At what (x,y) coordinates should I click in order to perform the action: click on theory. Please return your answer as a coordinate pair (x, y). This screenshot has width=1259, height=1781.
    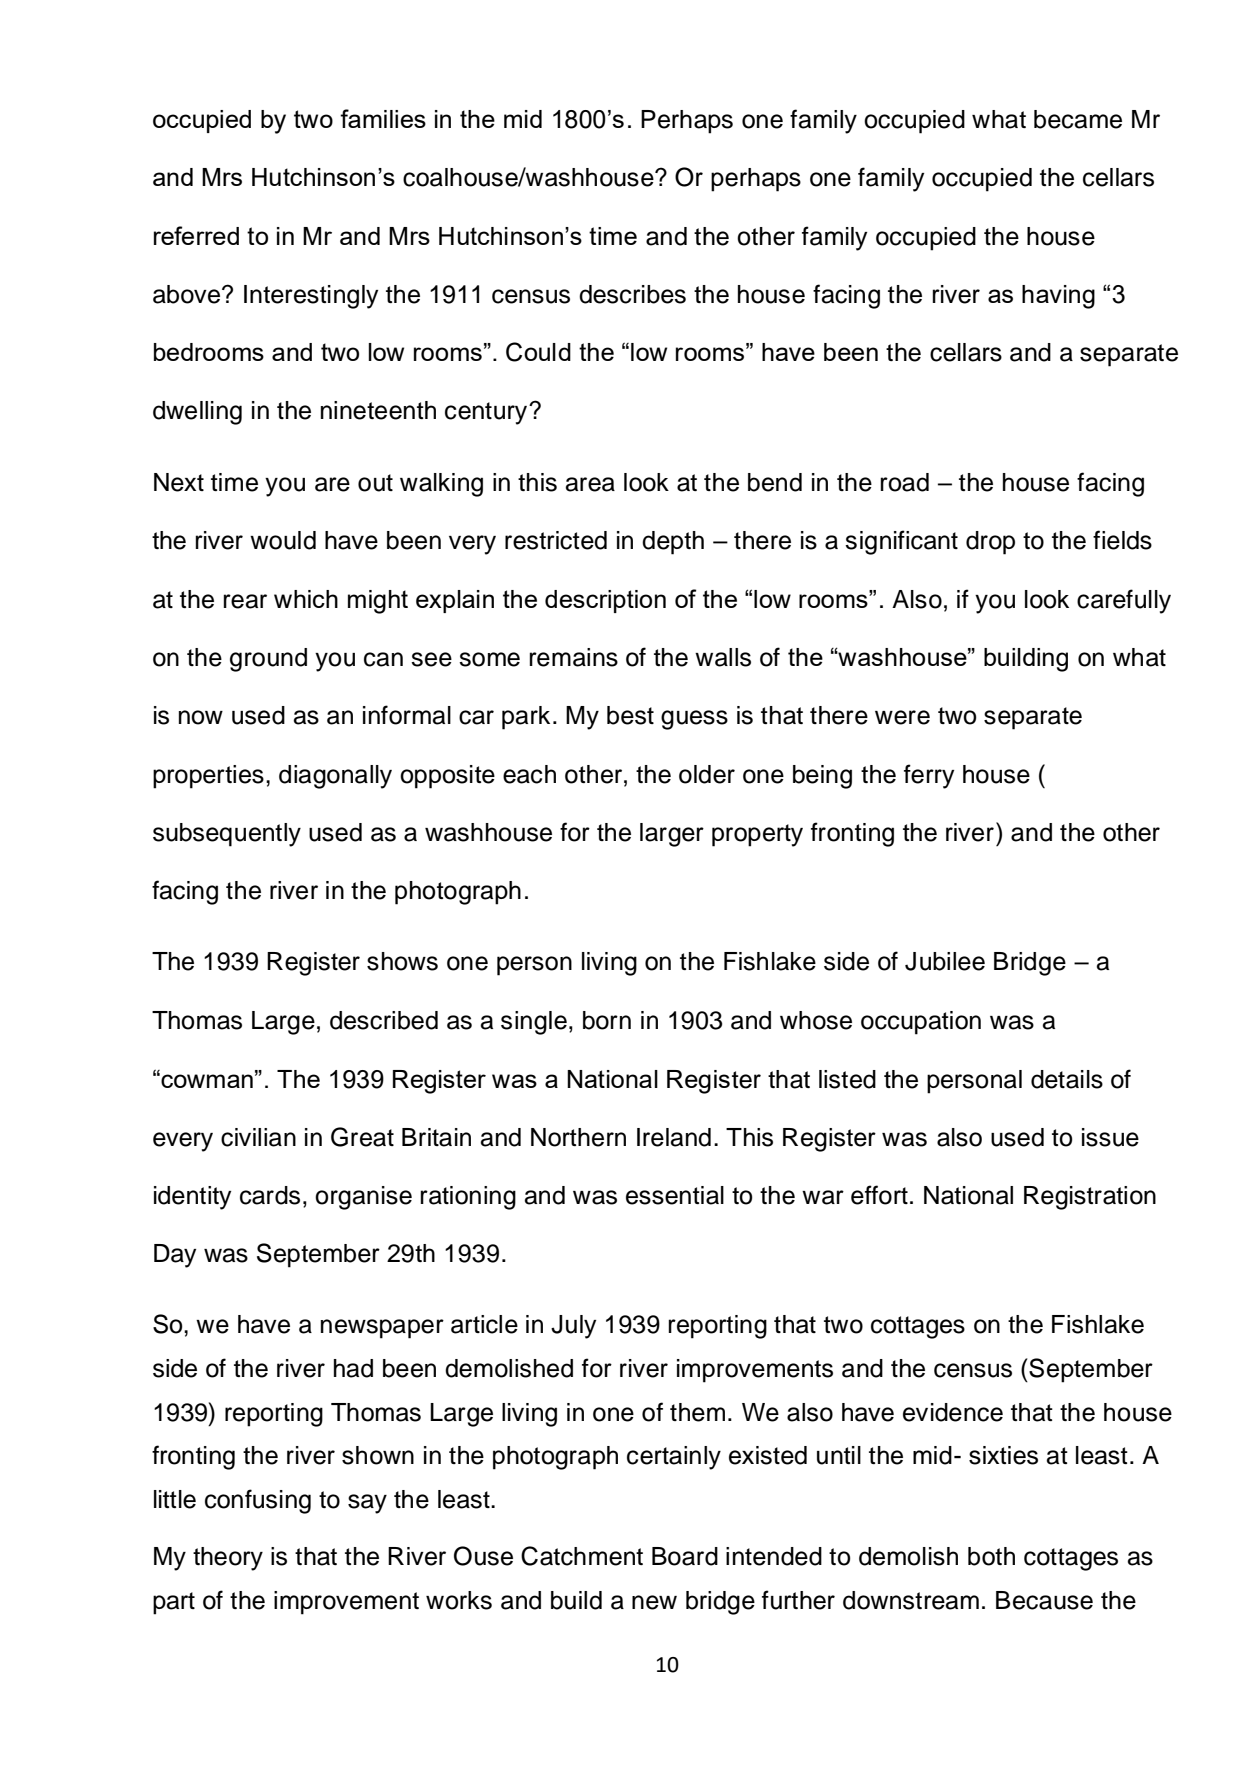
    Looking at the image, I should click on (228, 1559).
